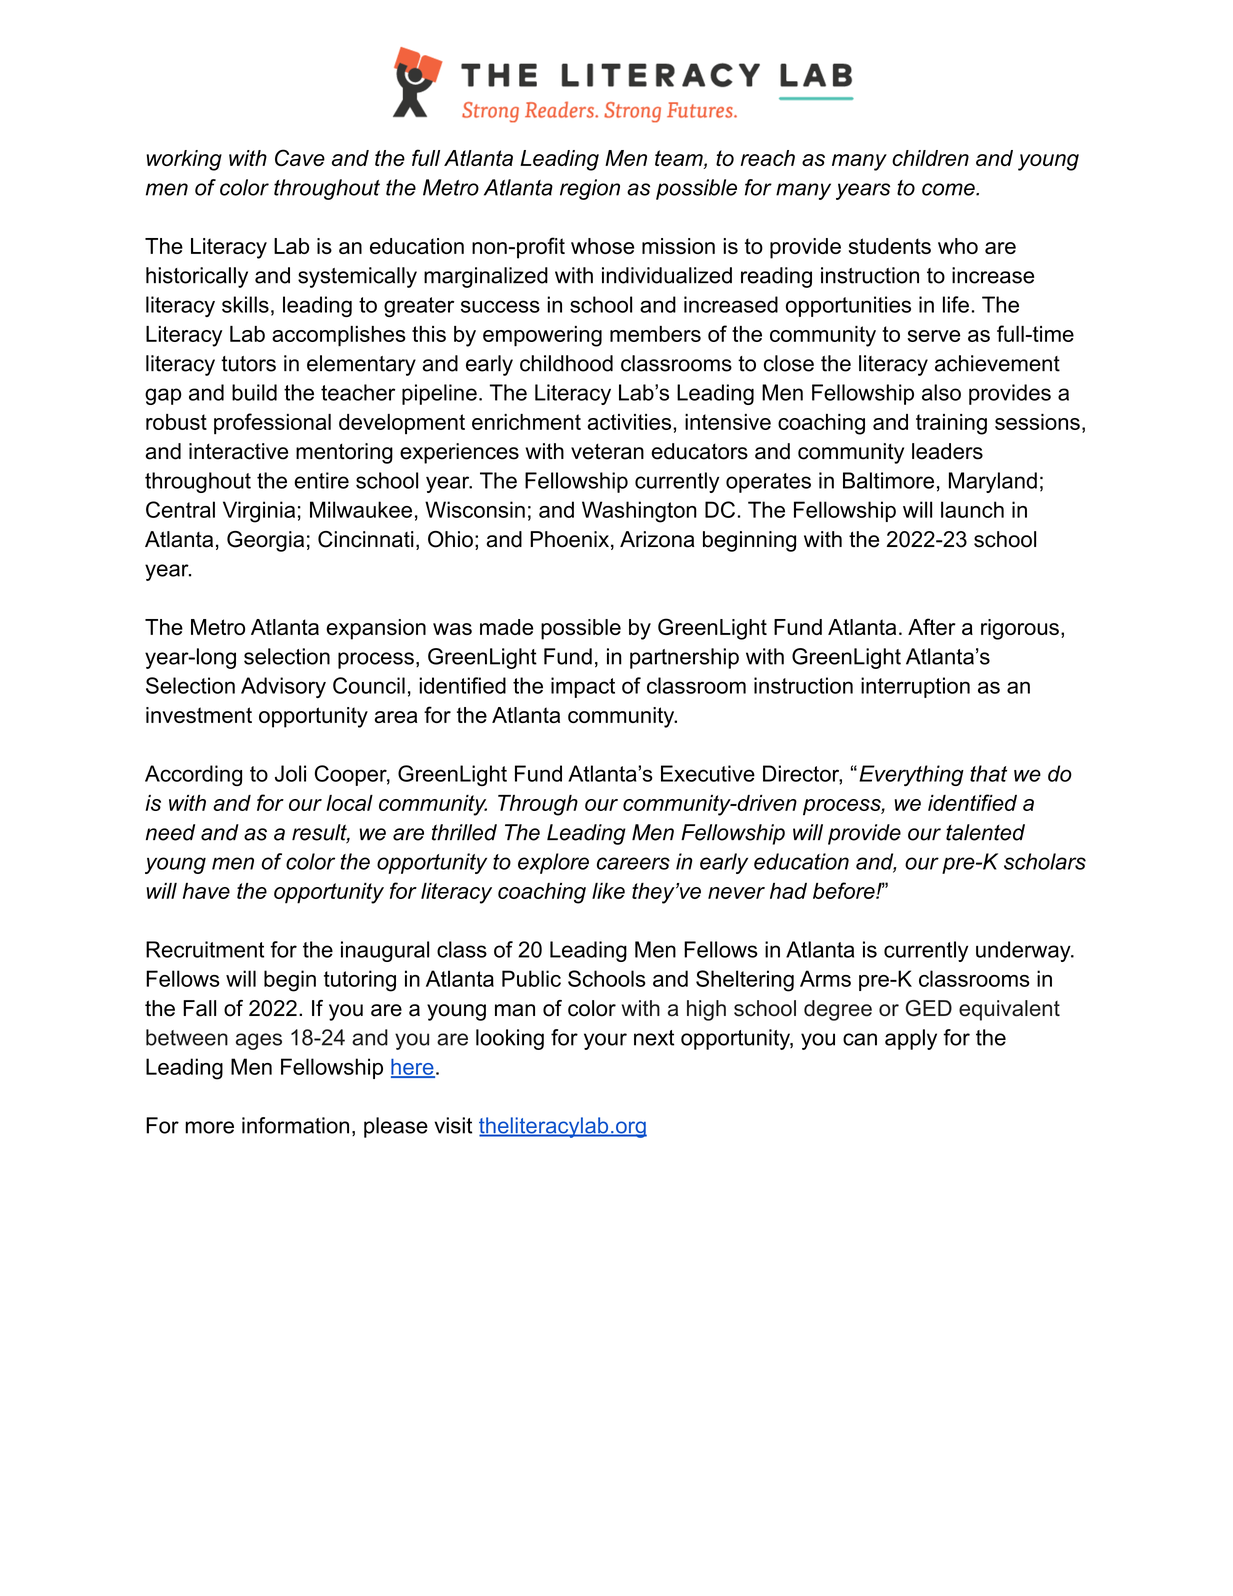 Image resolution: width=1233 pixels, height=1596 pixels. What do you see at coordinates (949, 189) in the screenshot?
I see `come` at bounding box center [949, 189].
